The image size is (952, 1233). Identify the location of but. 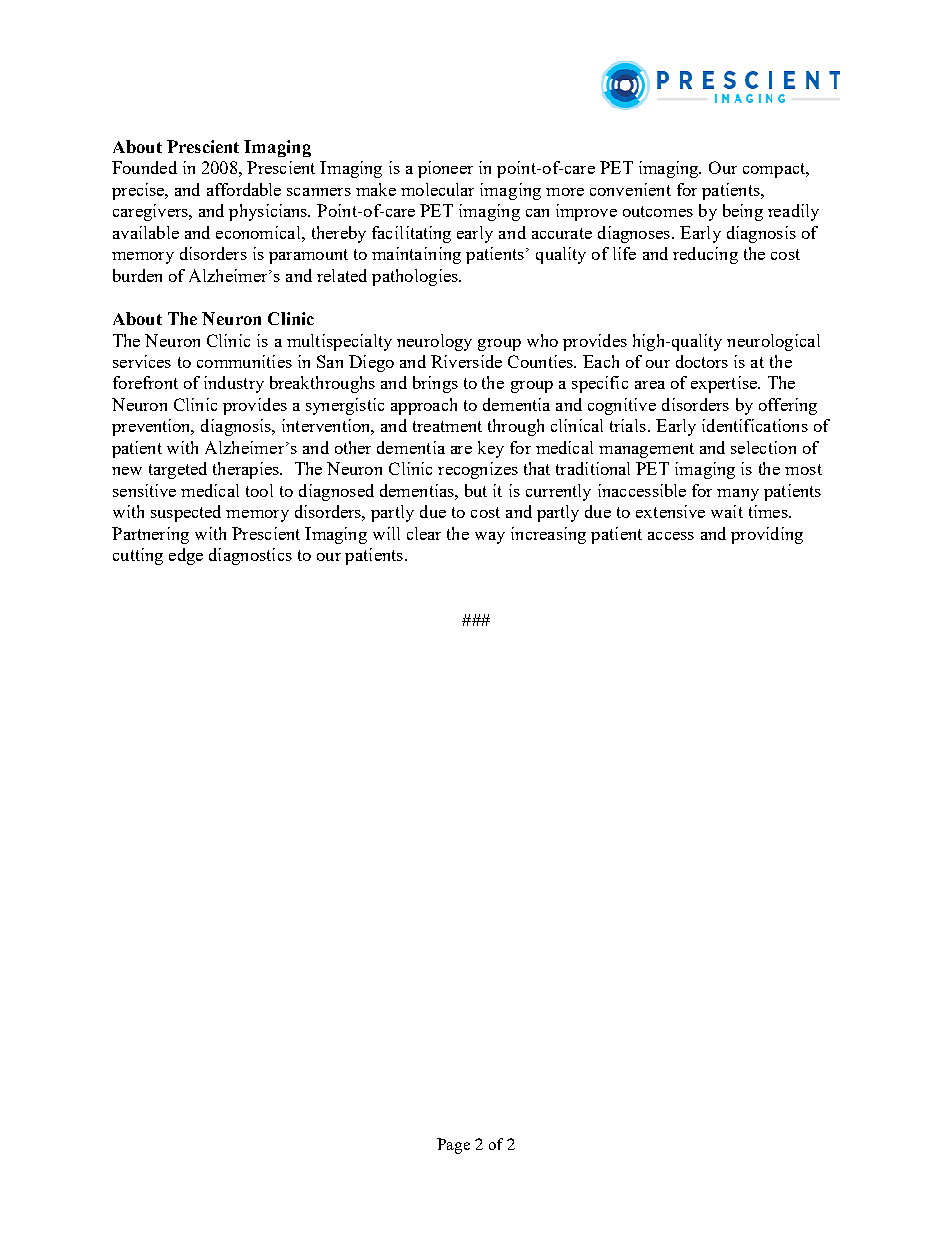
(476, 490).
